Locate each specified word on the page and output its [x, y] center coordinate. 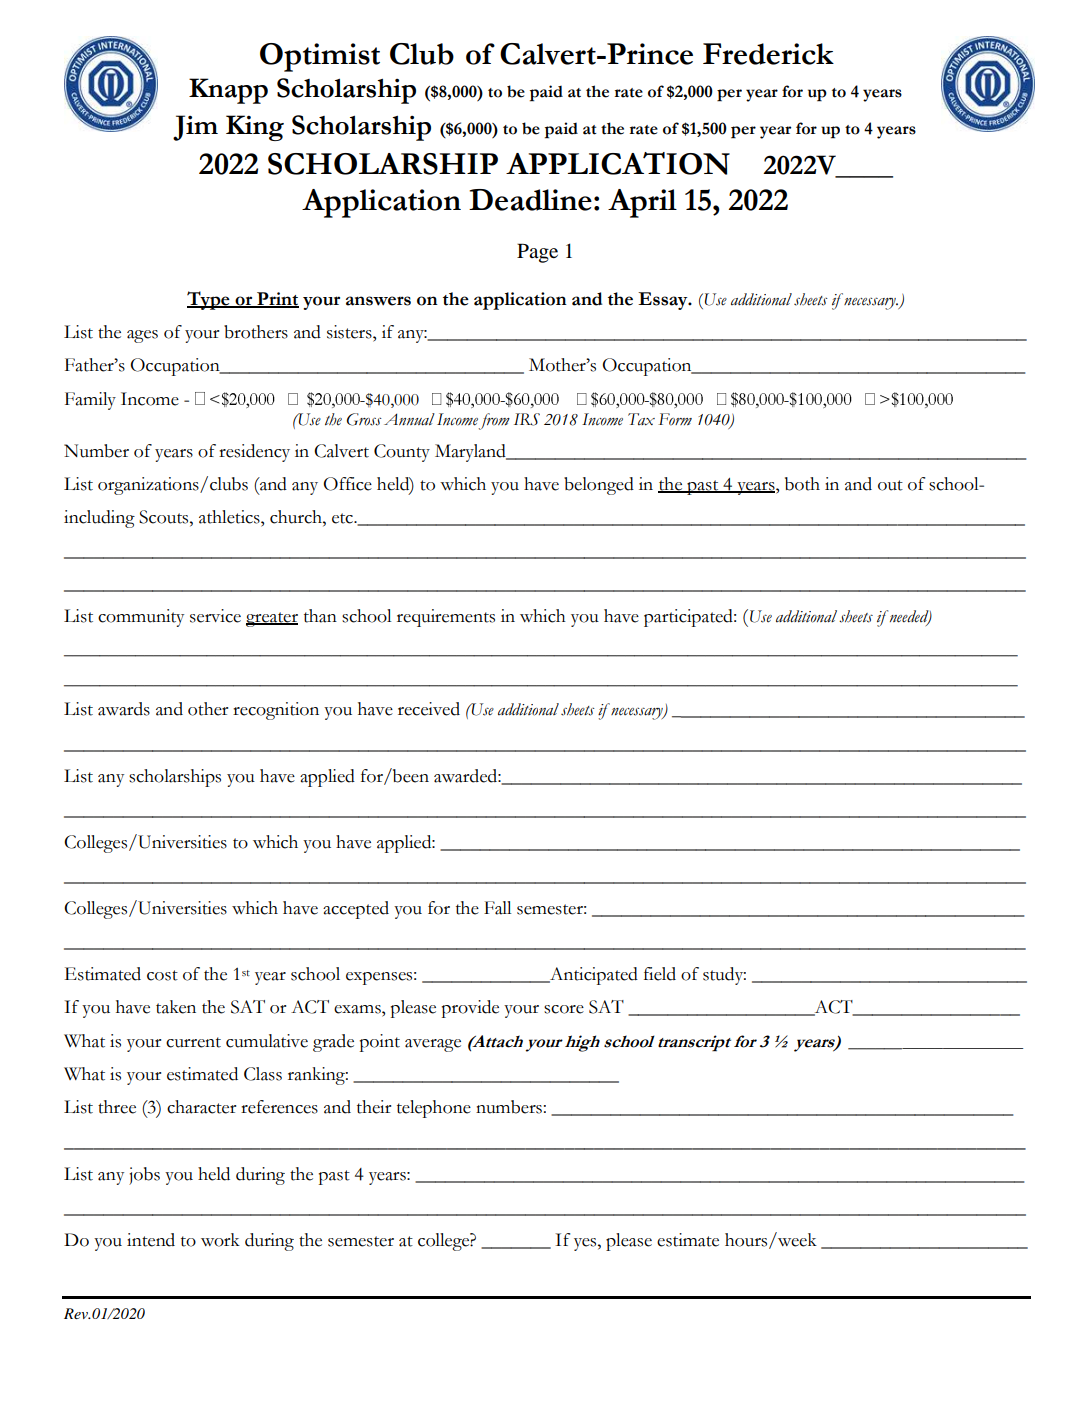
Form [675, 419]
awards [124, 709]
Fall [497, 908]
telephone [434, 1109]
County [402, 453]
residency [254, 453]
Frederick [768, 54]
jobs [144, 1176]
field [660, 974]
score [564, 1009]
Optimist [320, 57]
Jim [195, 128]
